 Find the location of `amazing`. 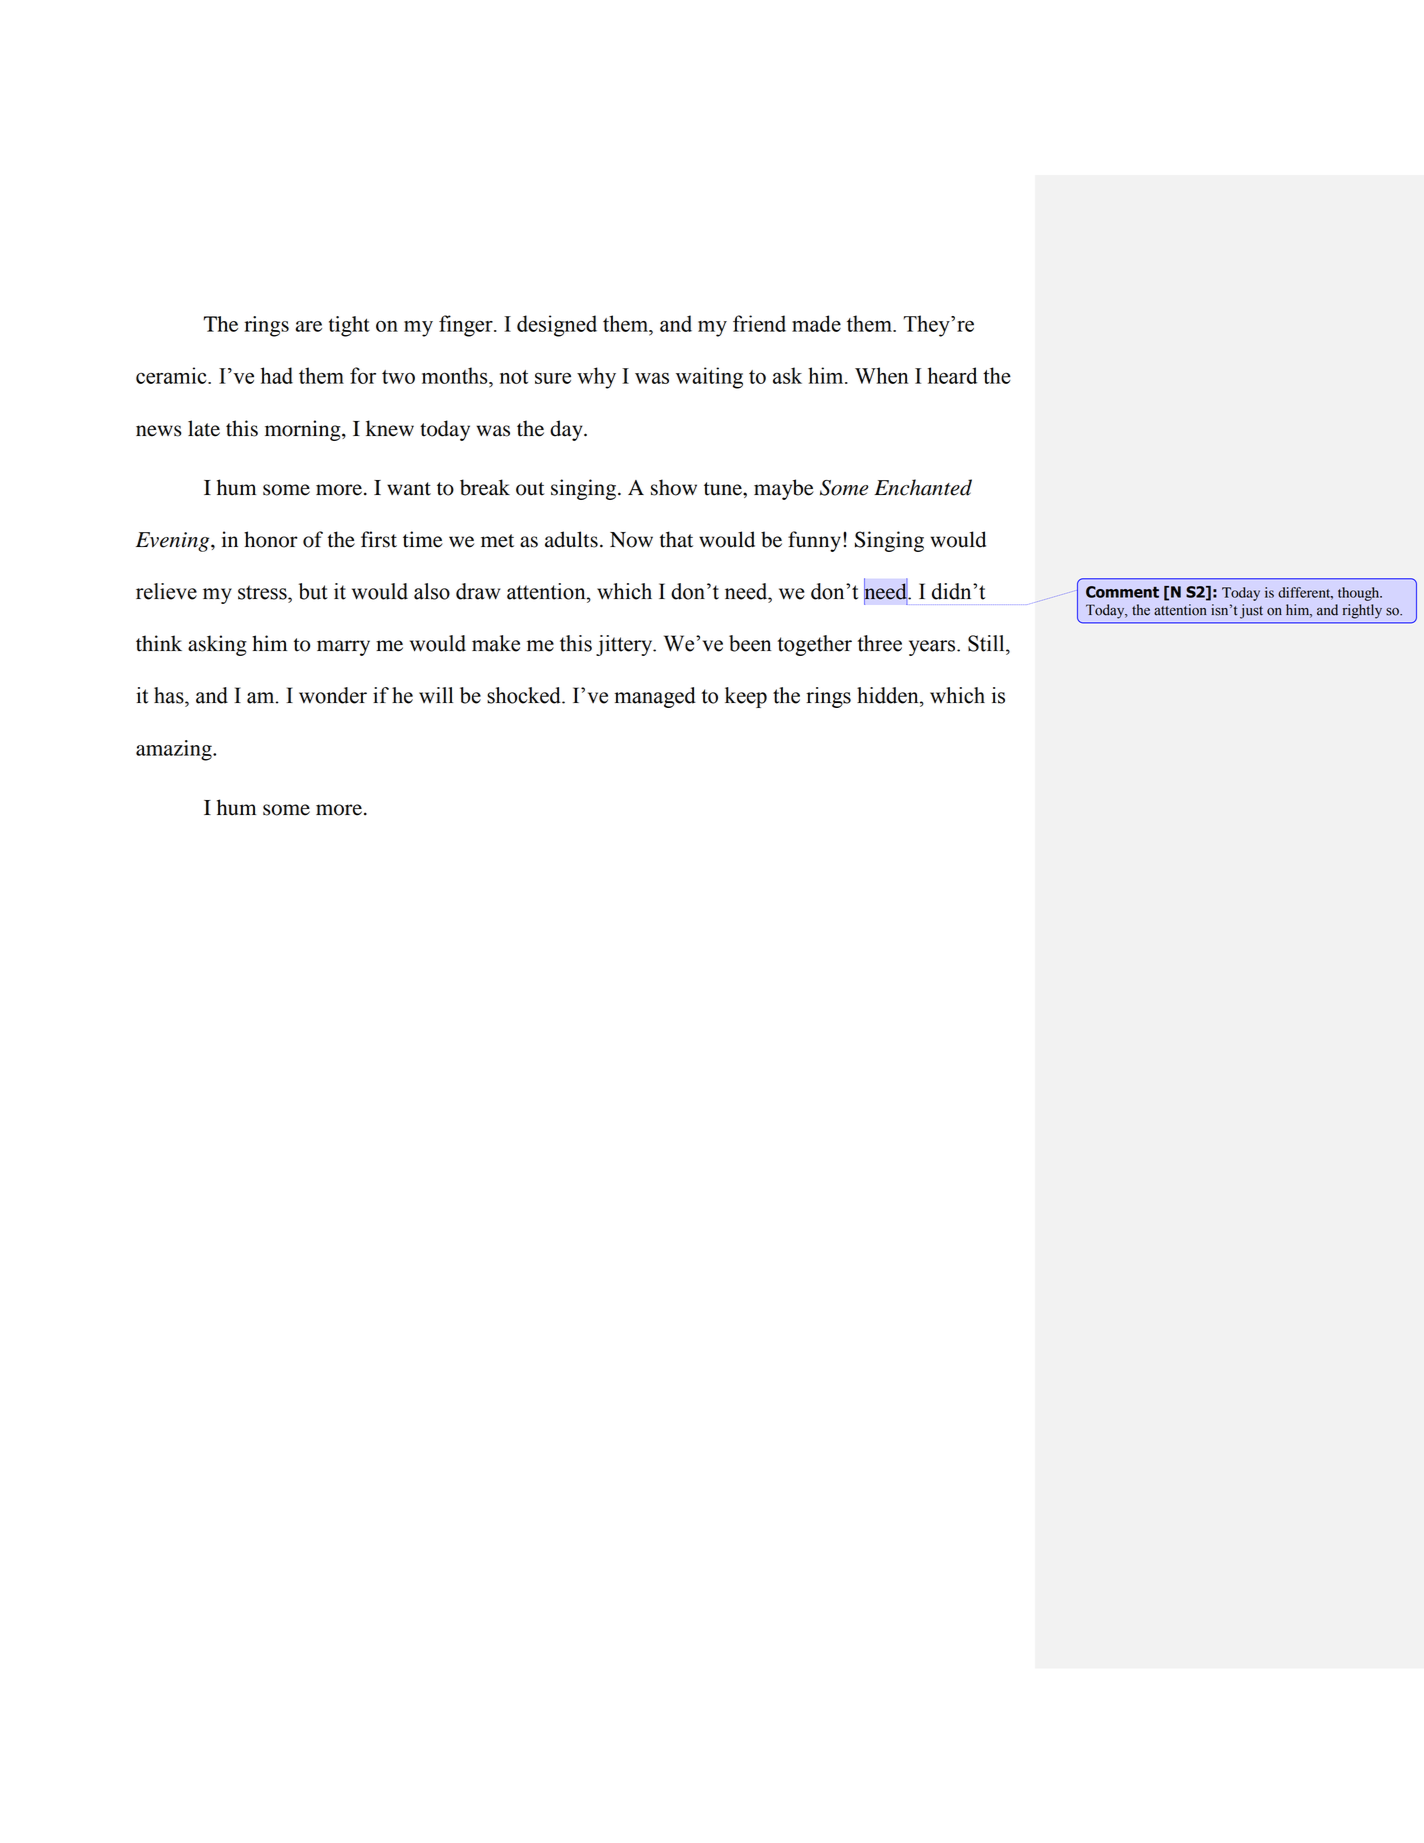

amazing is located at coordinates (175, 750).
